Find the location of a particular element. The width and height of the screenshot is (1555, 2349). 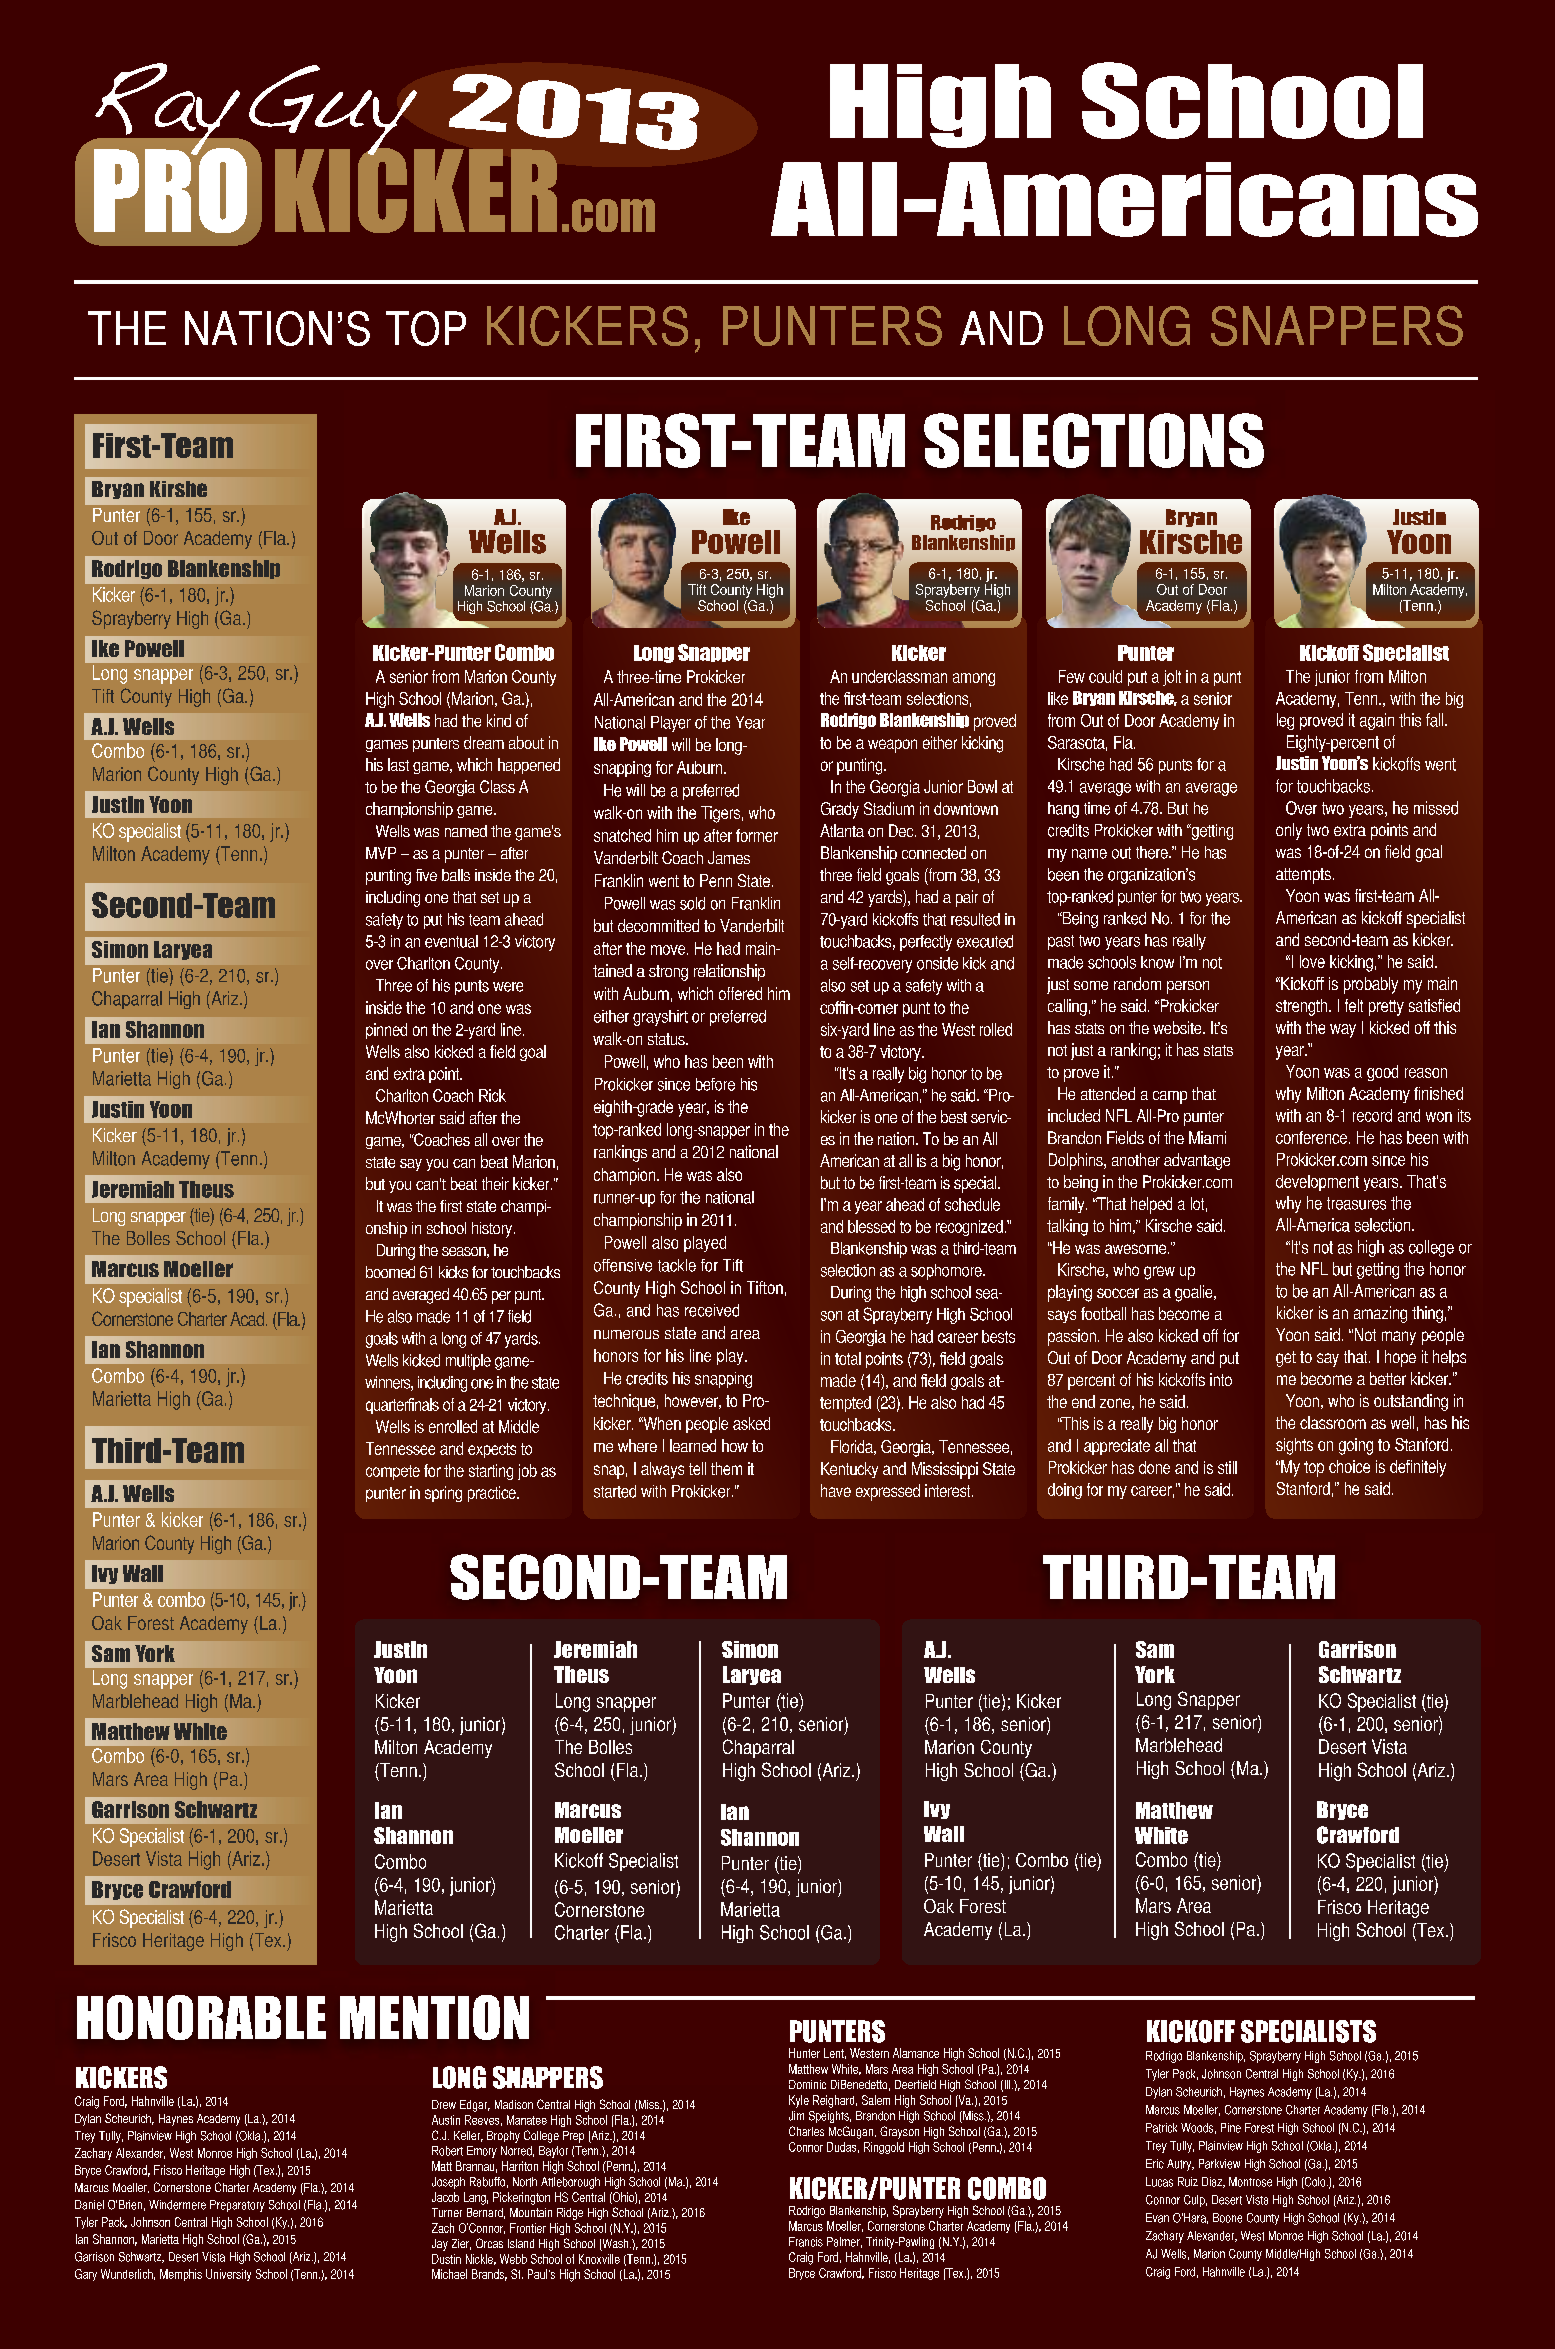

sights is located at coordinates (1294, 1446).
